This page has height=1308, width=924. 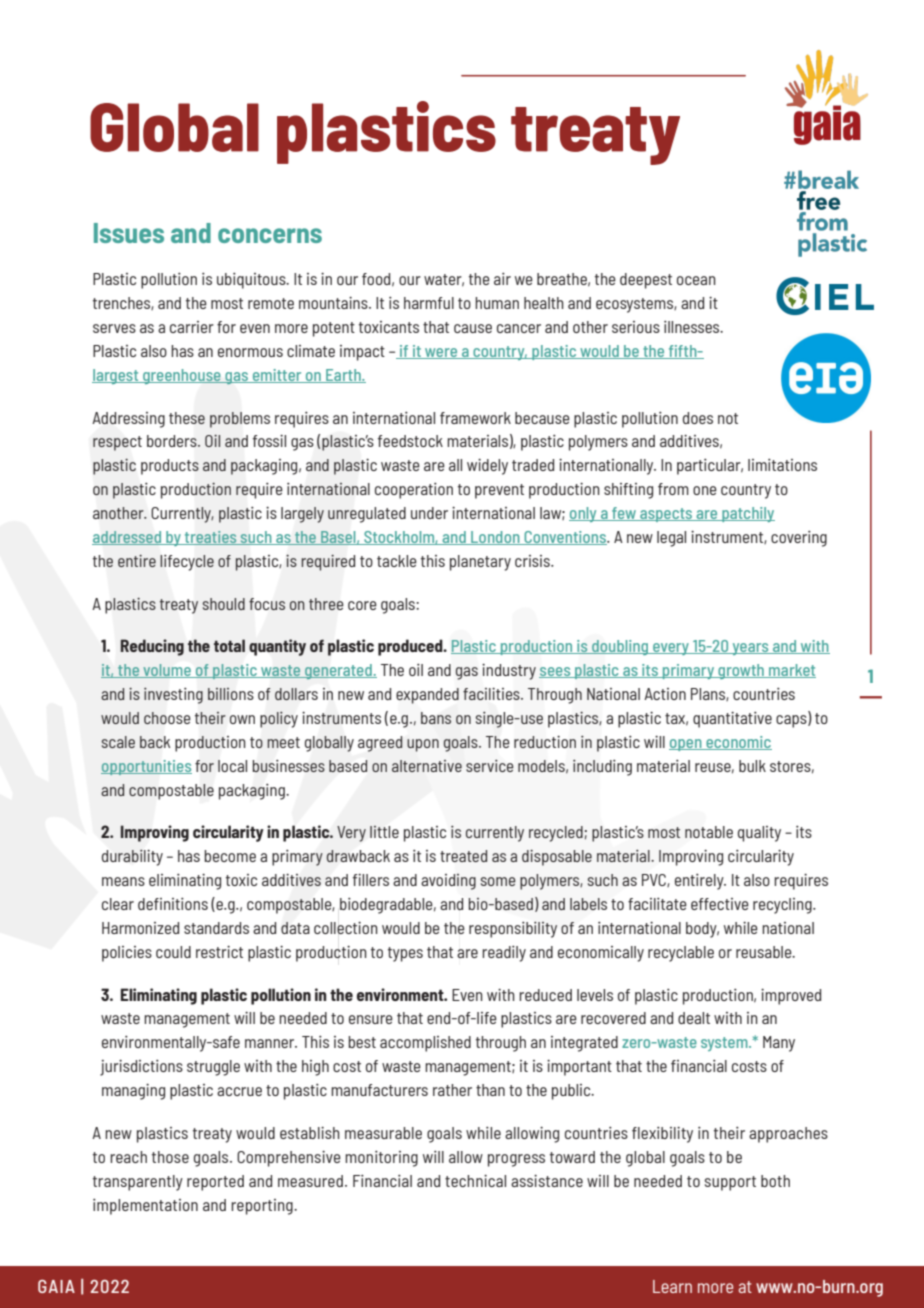 I want to click on harmful, so click(x=429, y=303).
